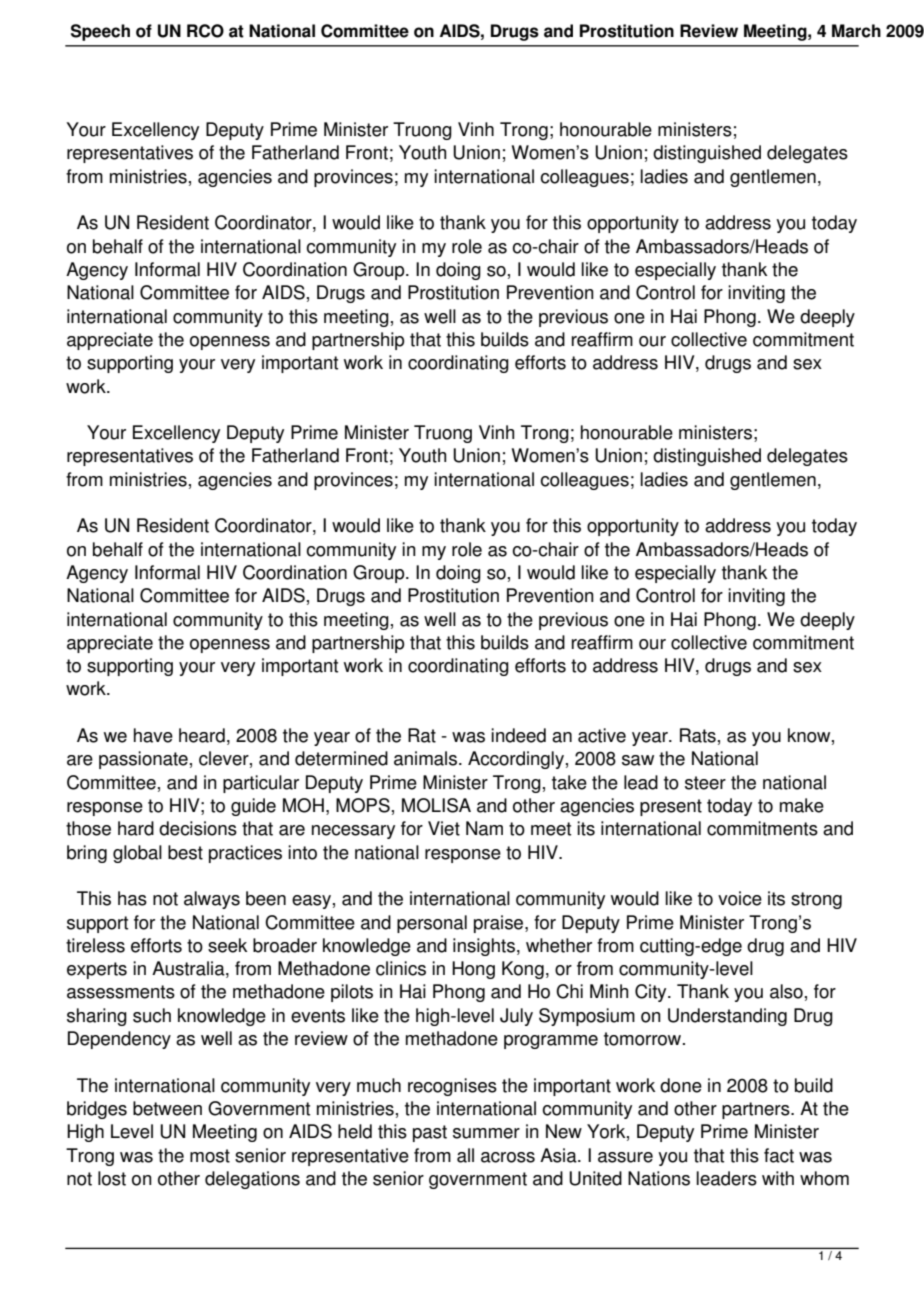 The height and width of the image is (1308, 924). I want to click on most, so click(210, 1156).
